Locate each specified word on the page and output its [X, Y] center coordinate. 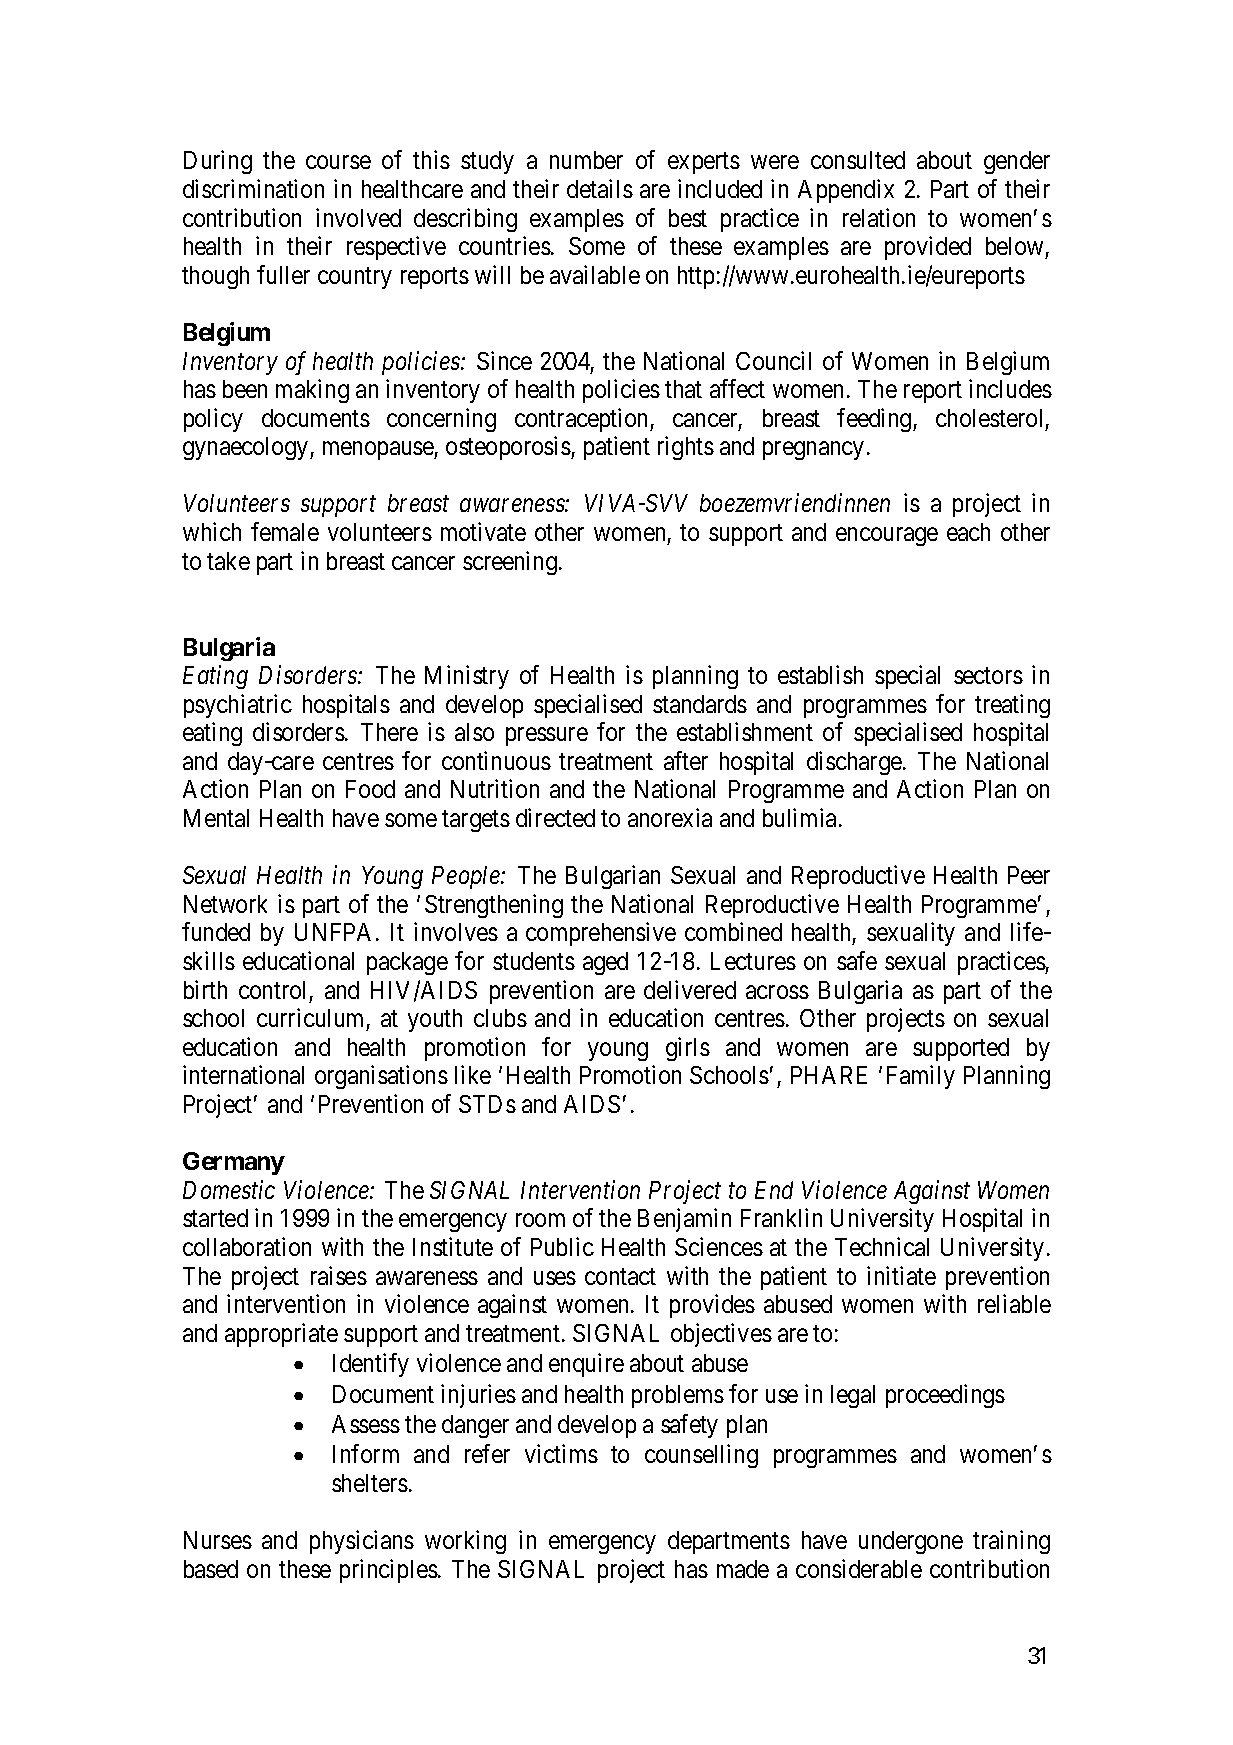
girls [688, 1049]
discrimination [253, 188]
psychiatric [238, 706]
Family [921, 1077]
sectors [988, 676]
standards [700, 704]
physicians [362, 1542]
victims [561, 1453]
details [600, 188]
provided [928, 248]
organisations [381, 1077]
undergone [911, 1542]
